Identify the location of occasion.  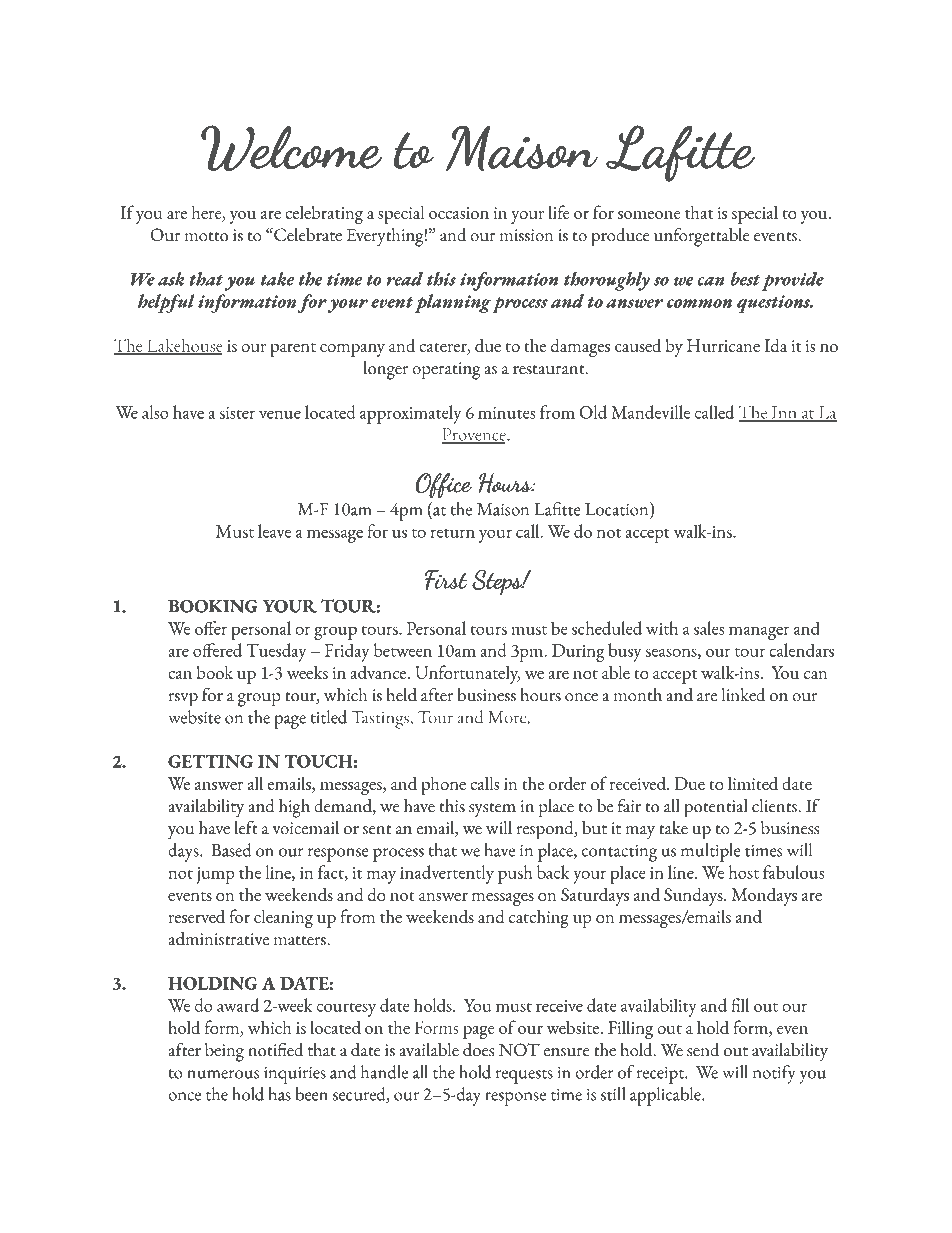
(459, 213).
